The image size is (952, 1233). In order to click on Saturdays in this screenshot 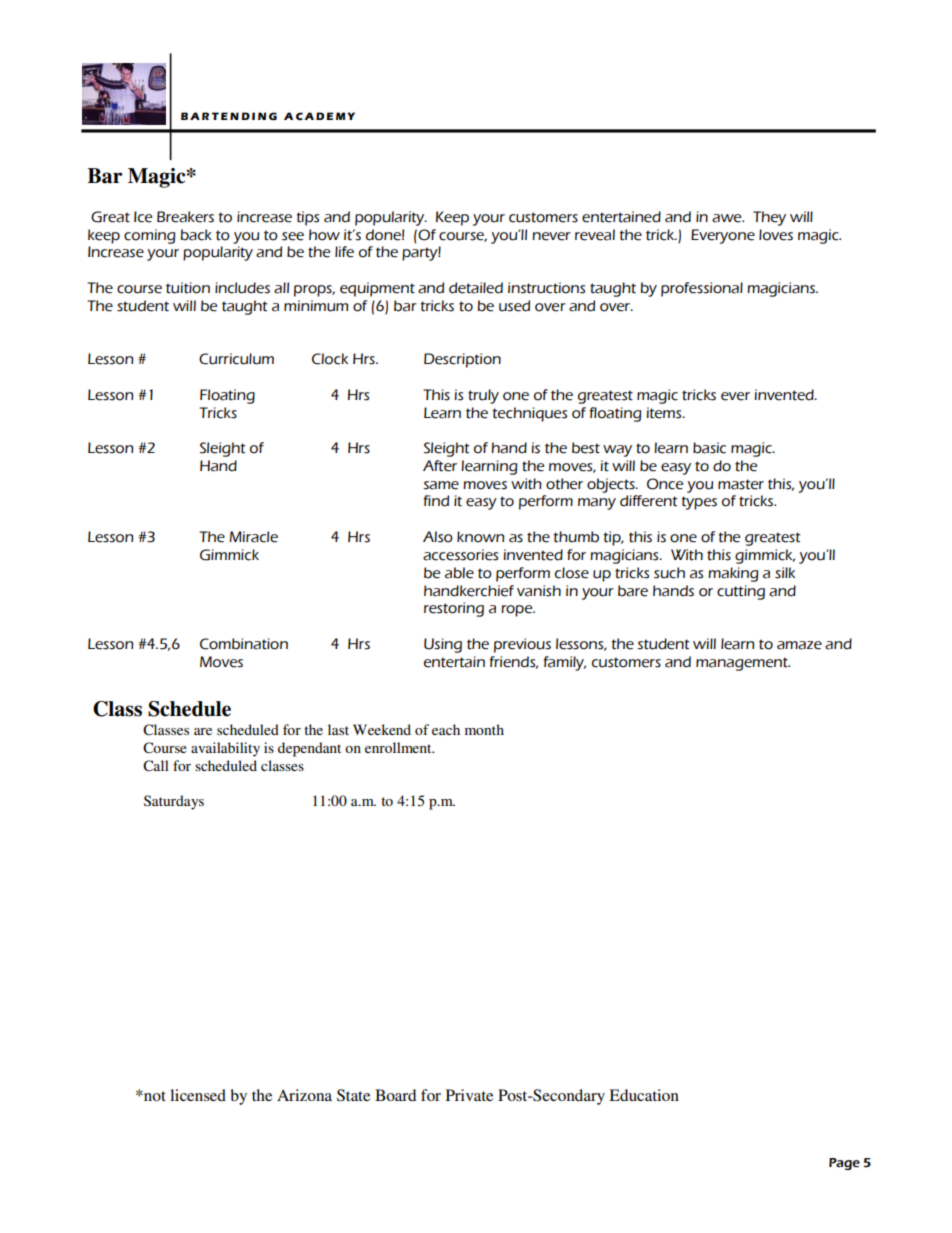, I will do `click(174, 802)`.
